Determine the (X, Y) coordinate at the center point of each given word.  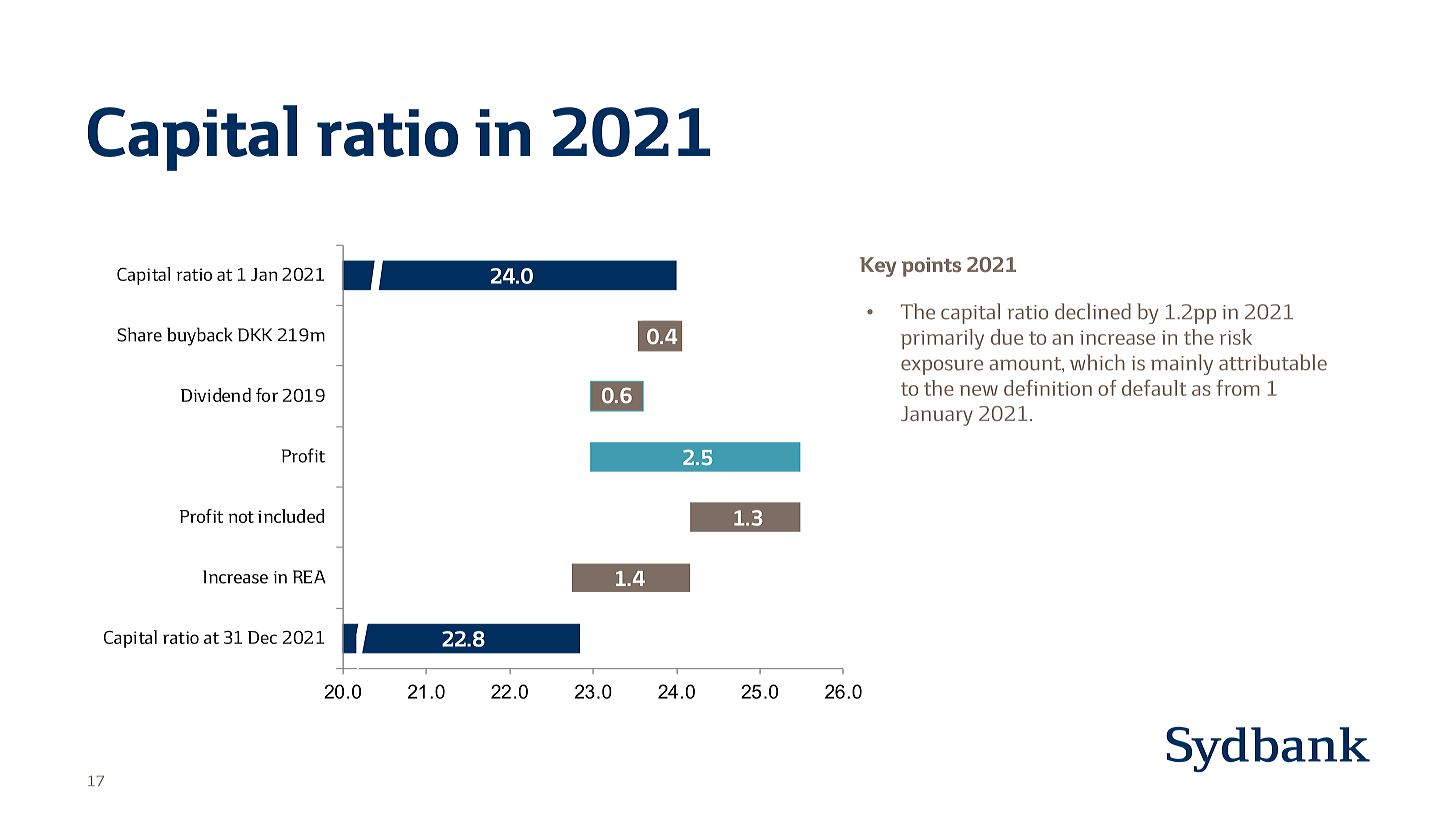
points (931, 267)
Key (878, 267)
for (267, 395)
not (241, 517)
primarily (942, 339)
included (291, 516)
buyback (200, 336)
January (937, 416)
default (1154, 387)
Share (139, 334)
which (1097, 362)
